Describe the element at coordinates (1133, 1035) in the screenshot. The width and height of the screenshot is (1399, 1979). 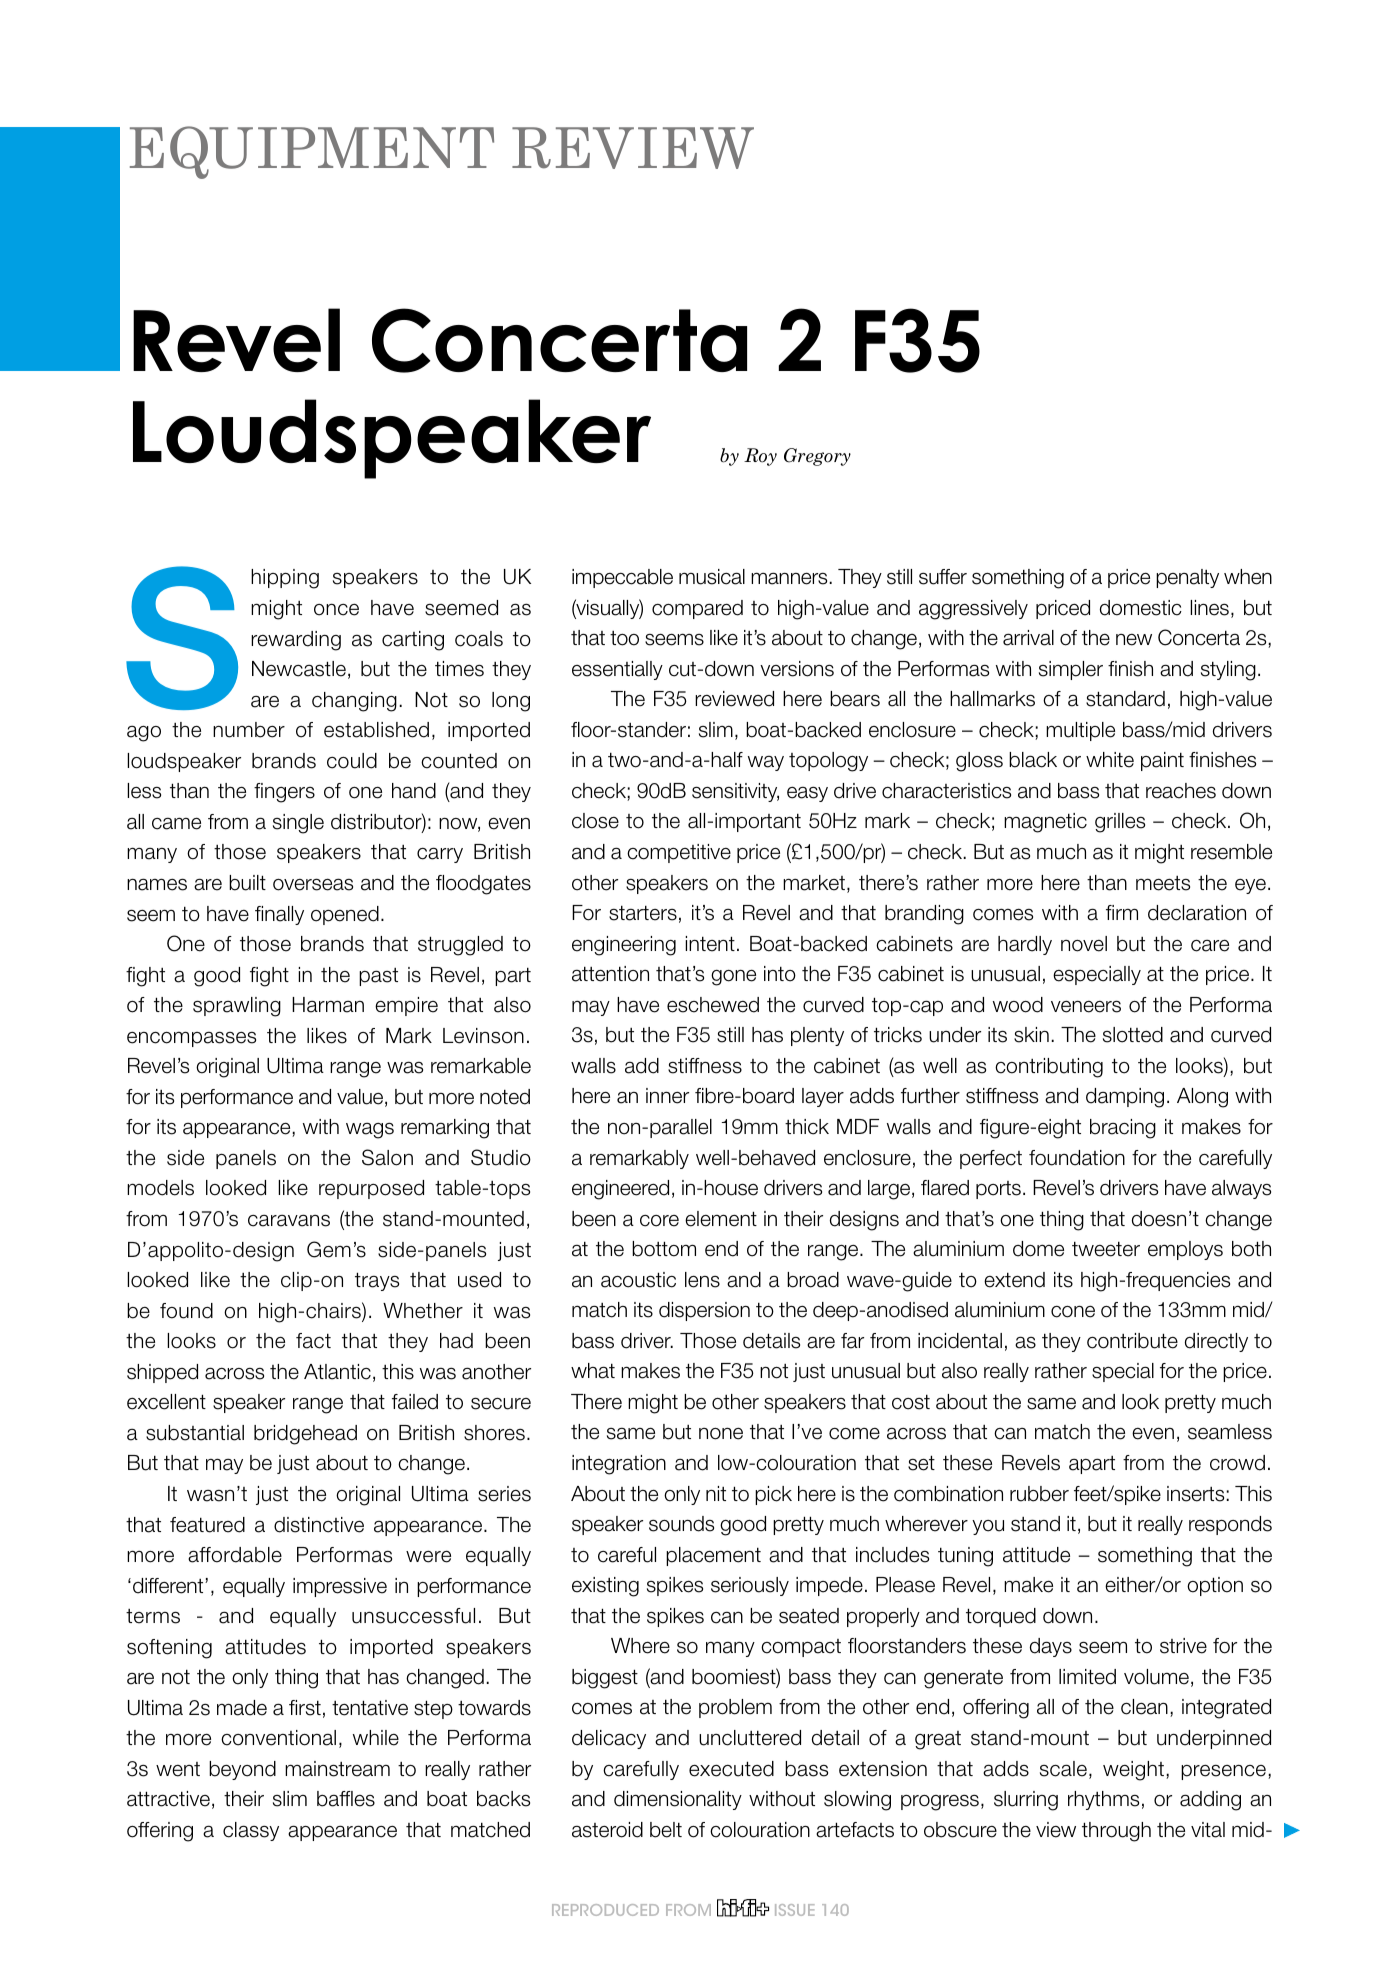
I see `slotted` at that location.
